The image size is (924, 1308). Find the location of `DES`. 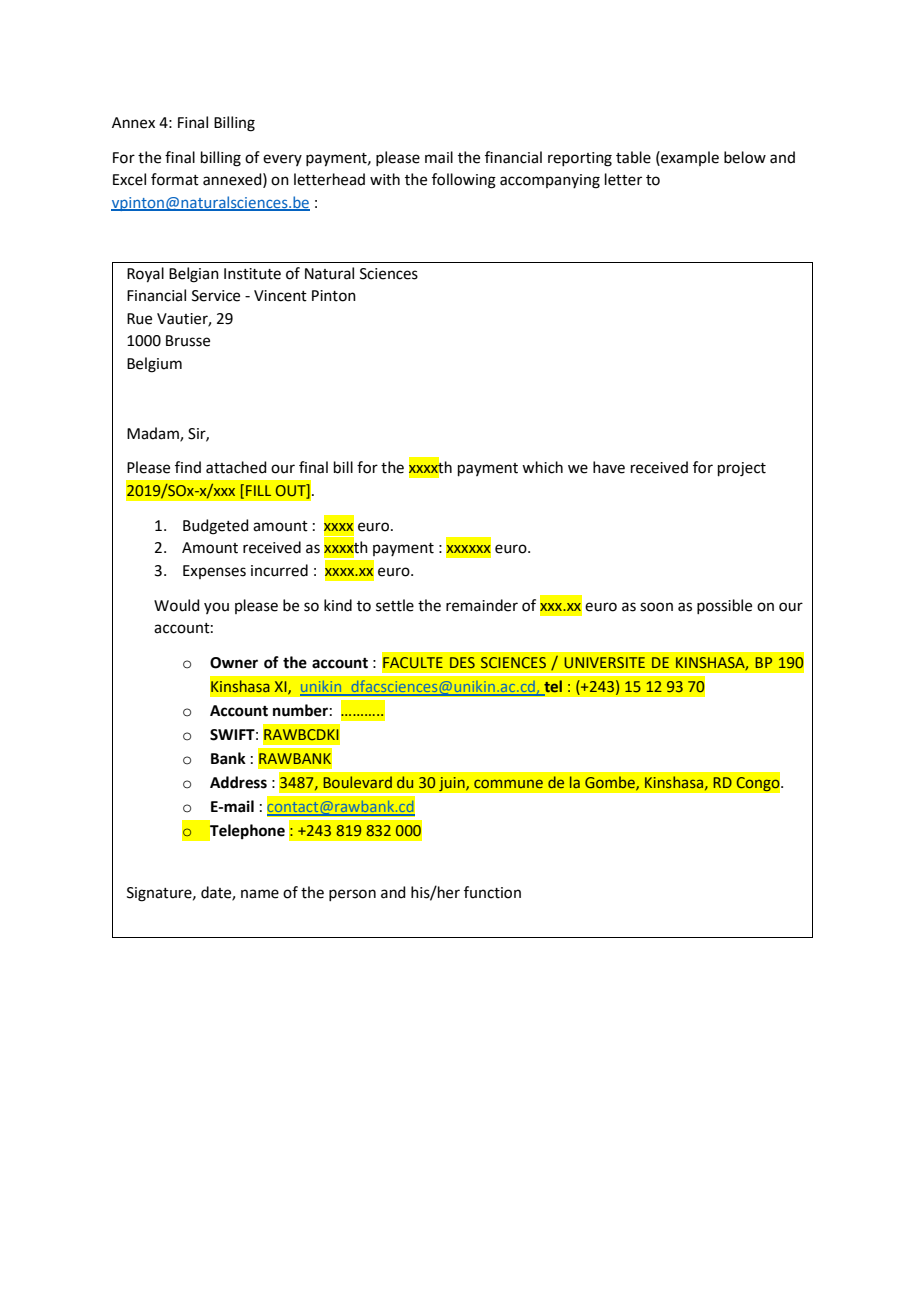

DES is located at coordinates (462, 662).
